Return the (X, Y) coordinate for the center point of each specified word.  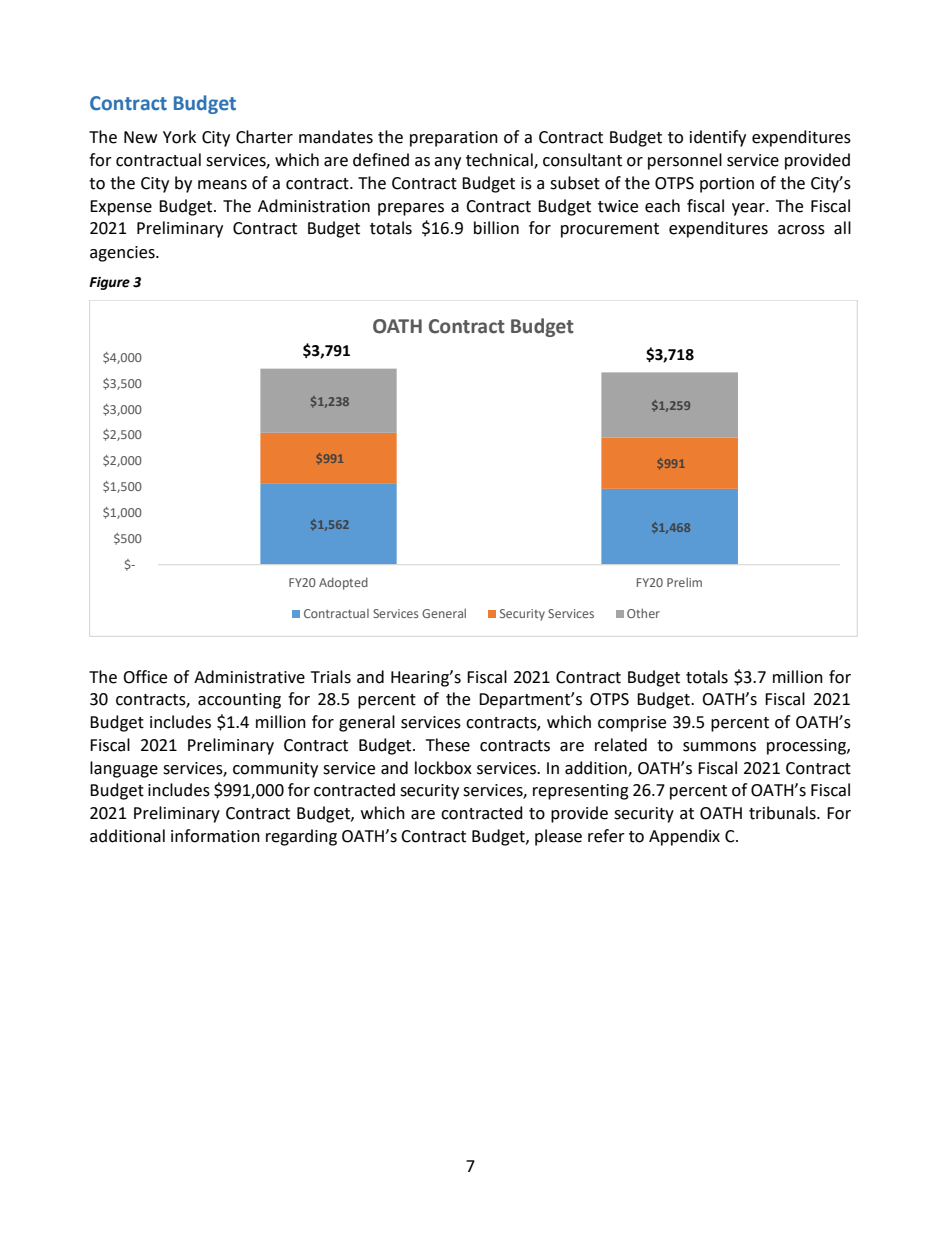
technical (500, 161)
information (215, 836)
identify (718, 138)
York (179, 137)
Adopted (343, 583)
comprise (632, 724)
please (558, 837)
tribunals (783, 813)
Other (643, 613)
